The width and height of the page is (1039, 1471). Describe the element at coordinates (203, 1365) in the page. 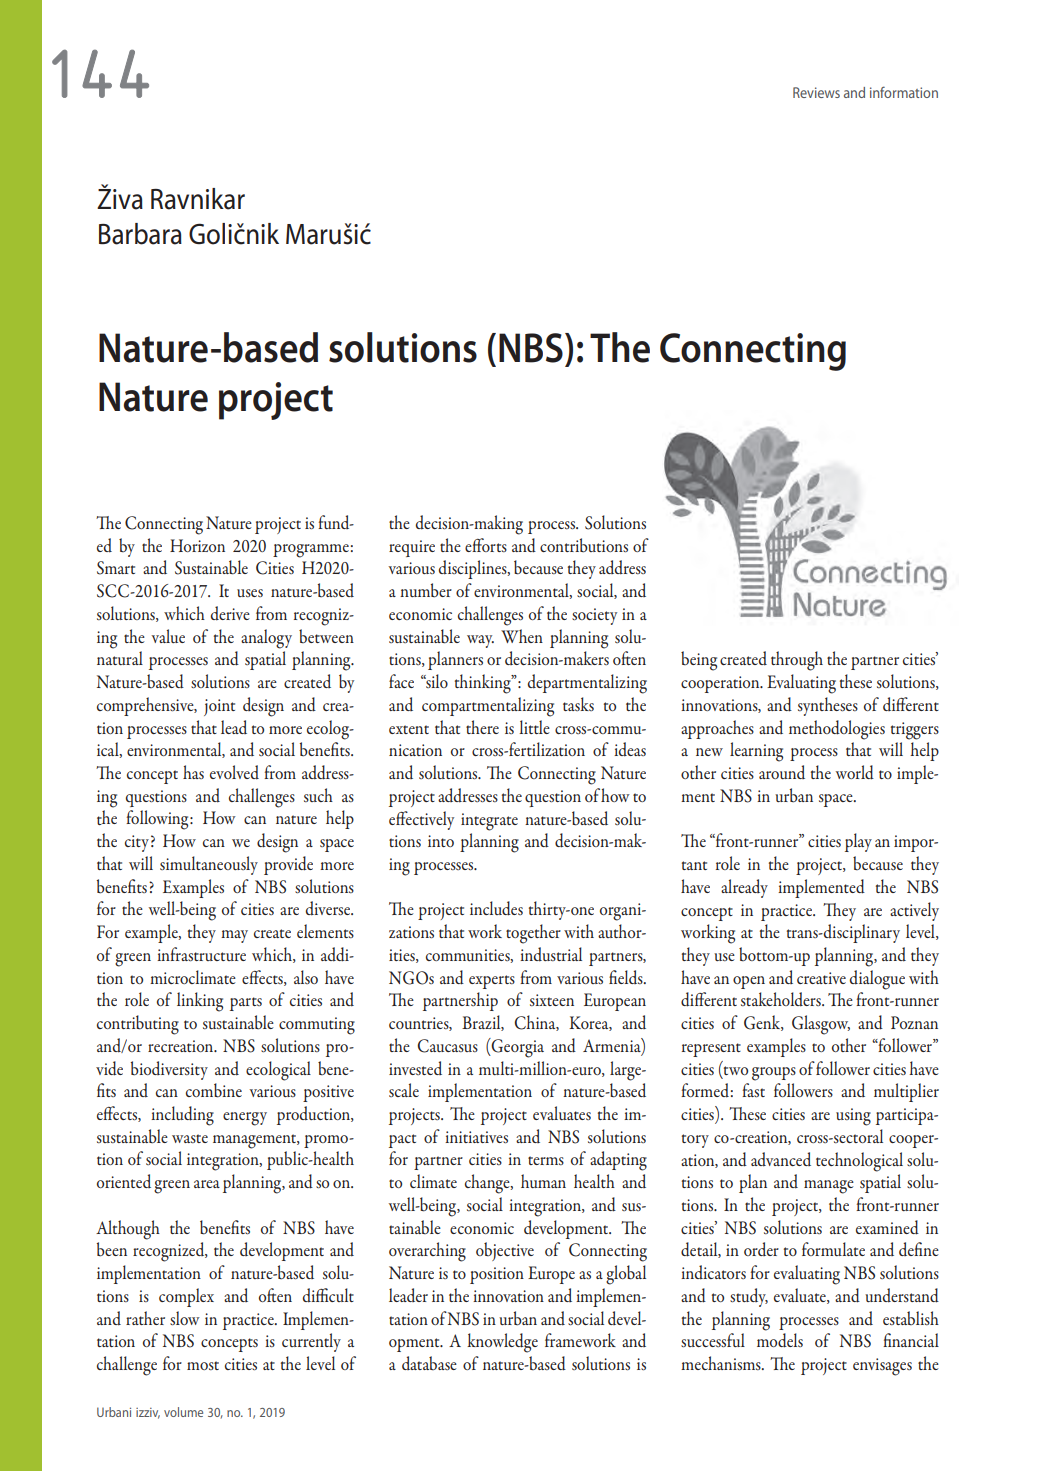

I see `most` at that location.
